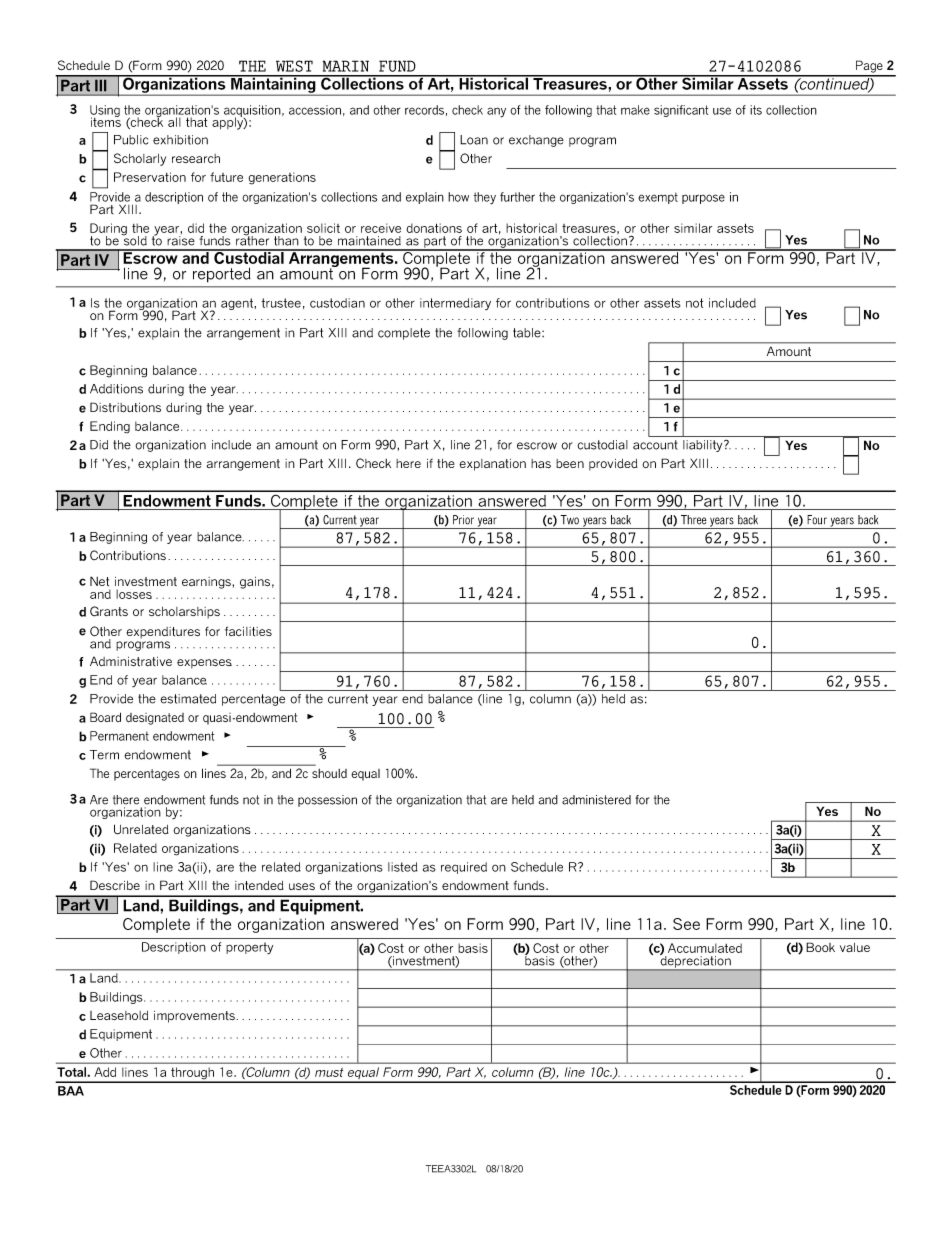 This page has width=952, height=1233. What do you see at coordinates (463, 520) in the page?
I see `Prior` at bounding box center [463, 520].
